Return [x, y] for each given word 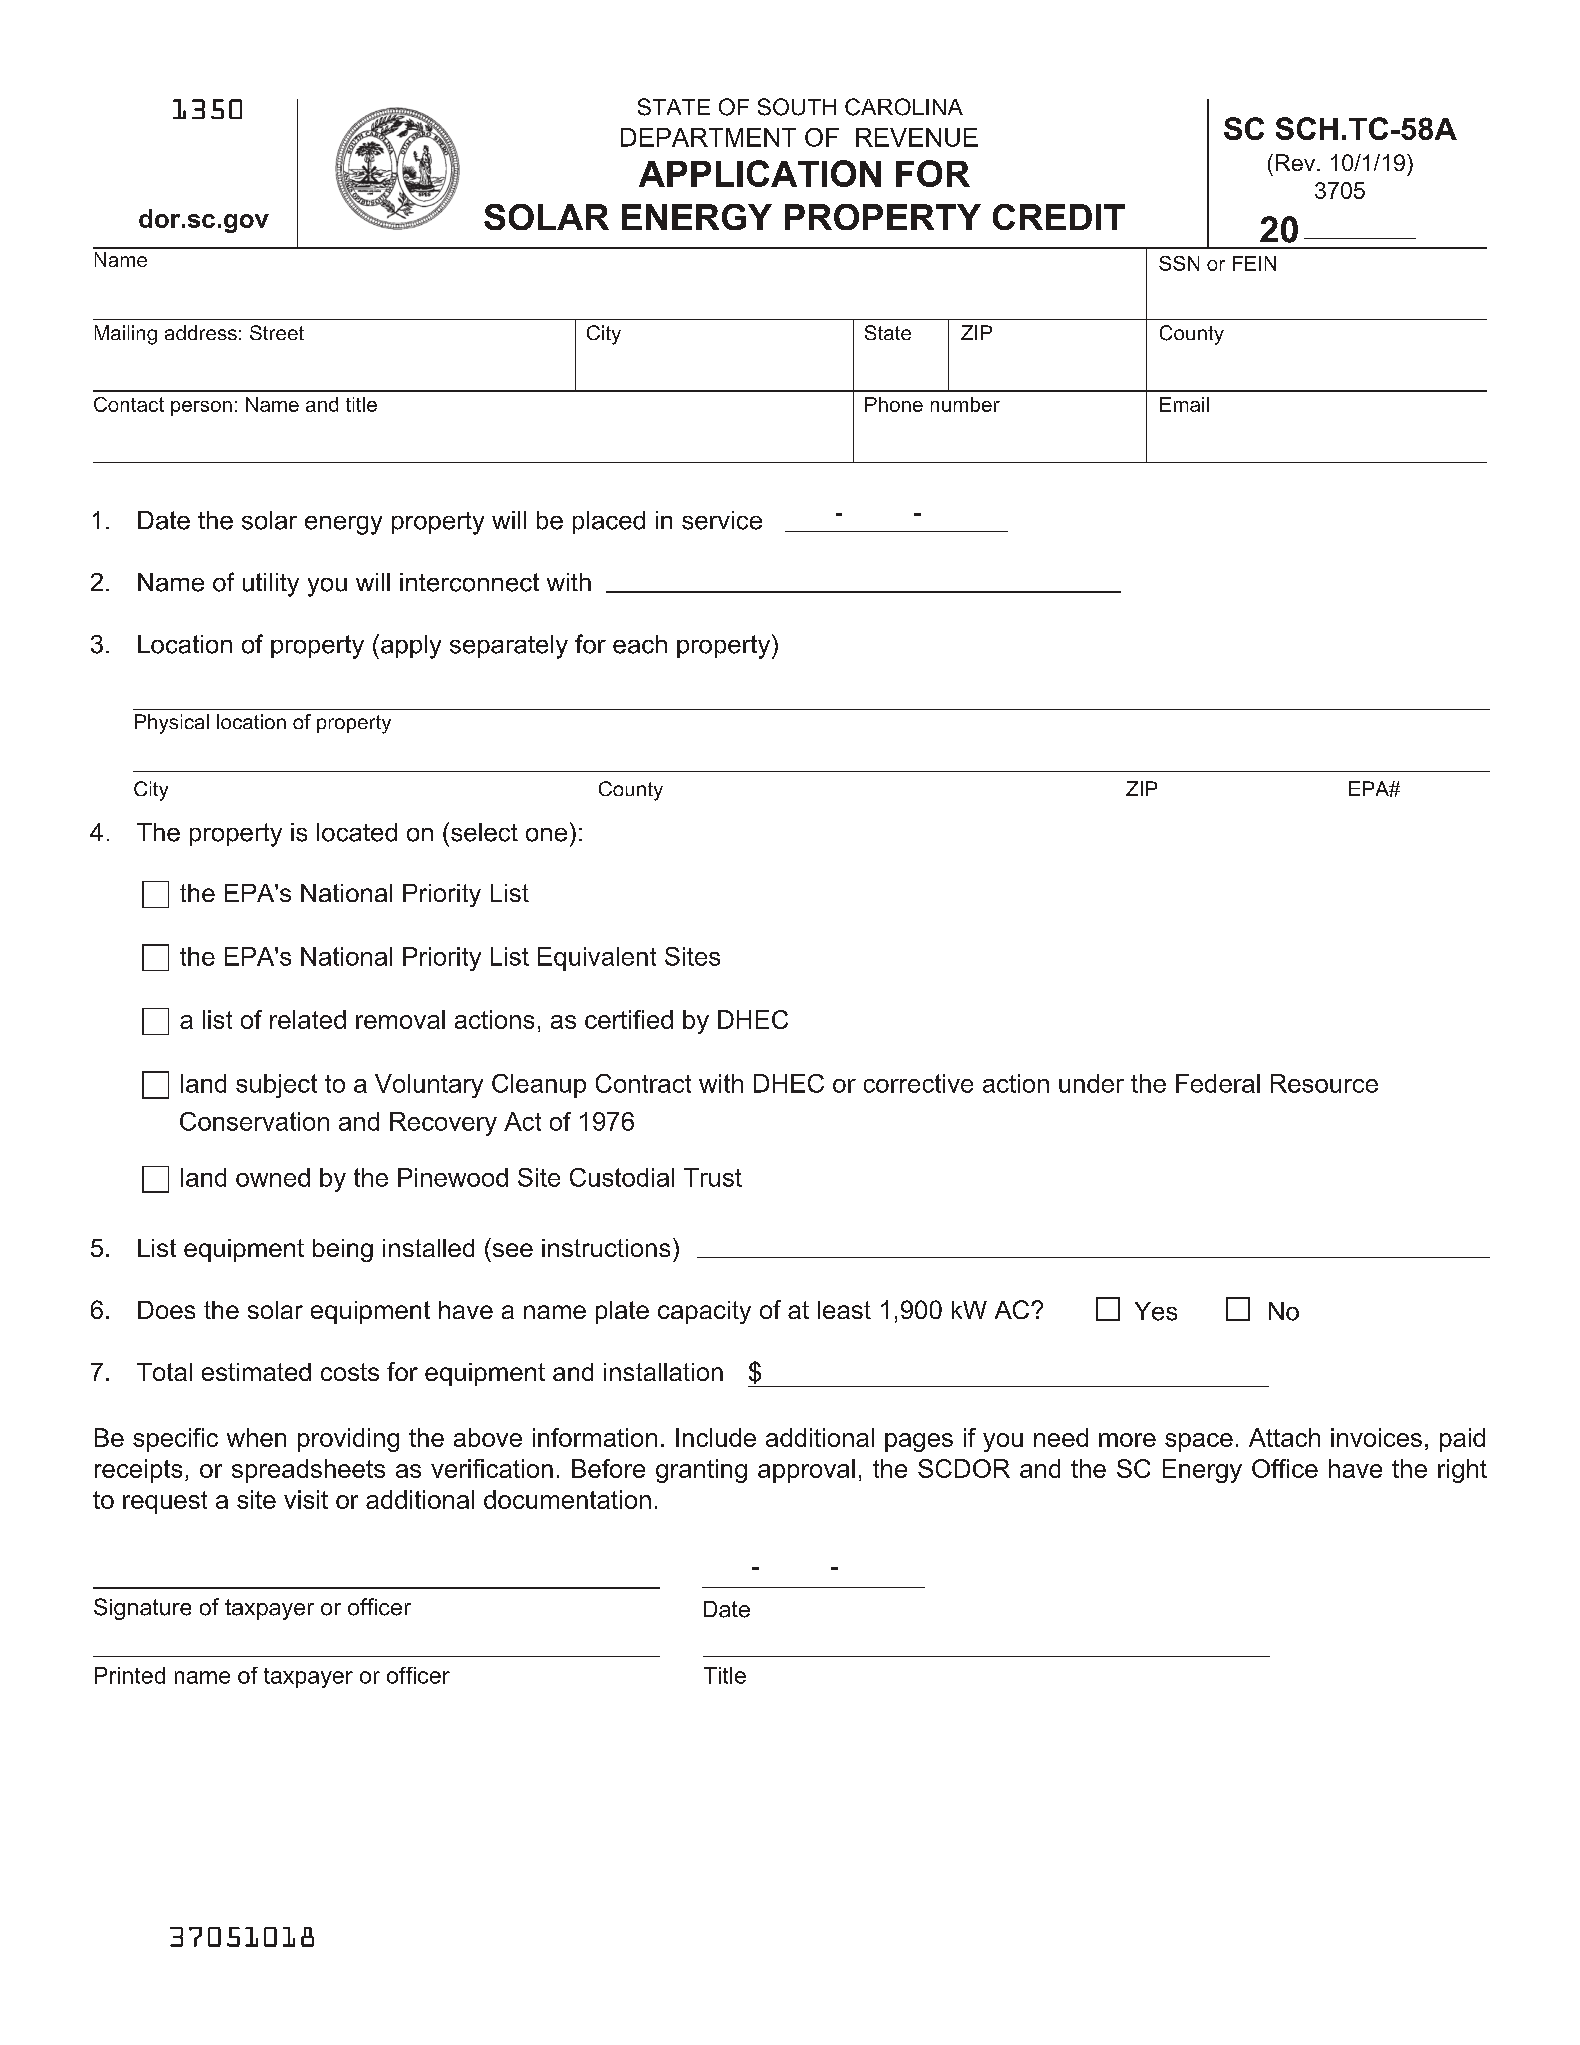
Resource [1324, 1083]
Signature [142, 1609]
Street [277, 332]
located [357, 832]
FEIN [1254, 263]
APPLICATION [760, 173]
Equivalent [597, 959]
